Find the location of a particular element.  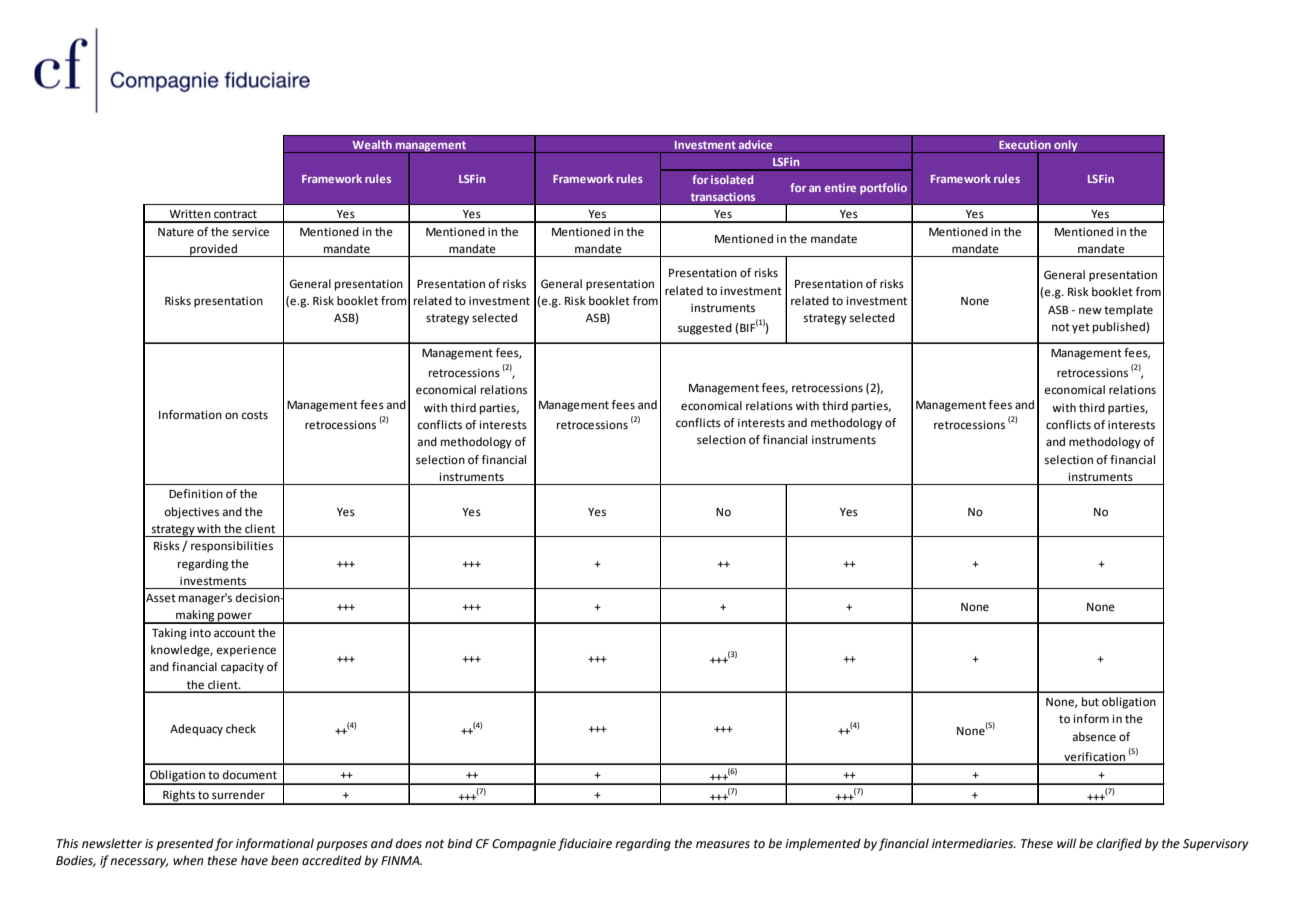

capacity is located at coordinates (242, 668).
